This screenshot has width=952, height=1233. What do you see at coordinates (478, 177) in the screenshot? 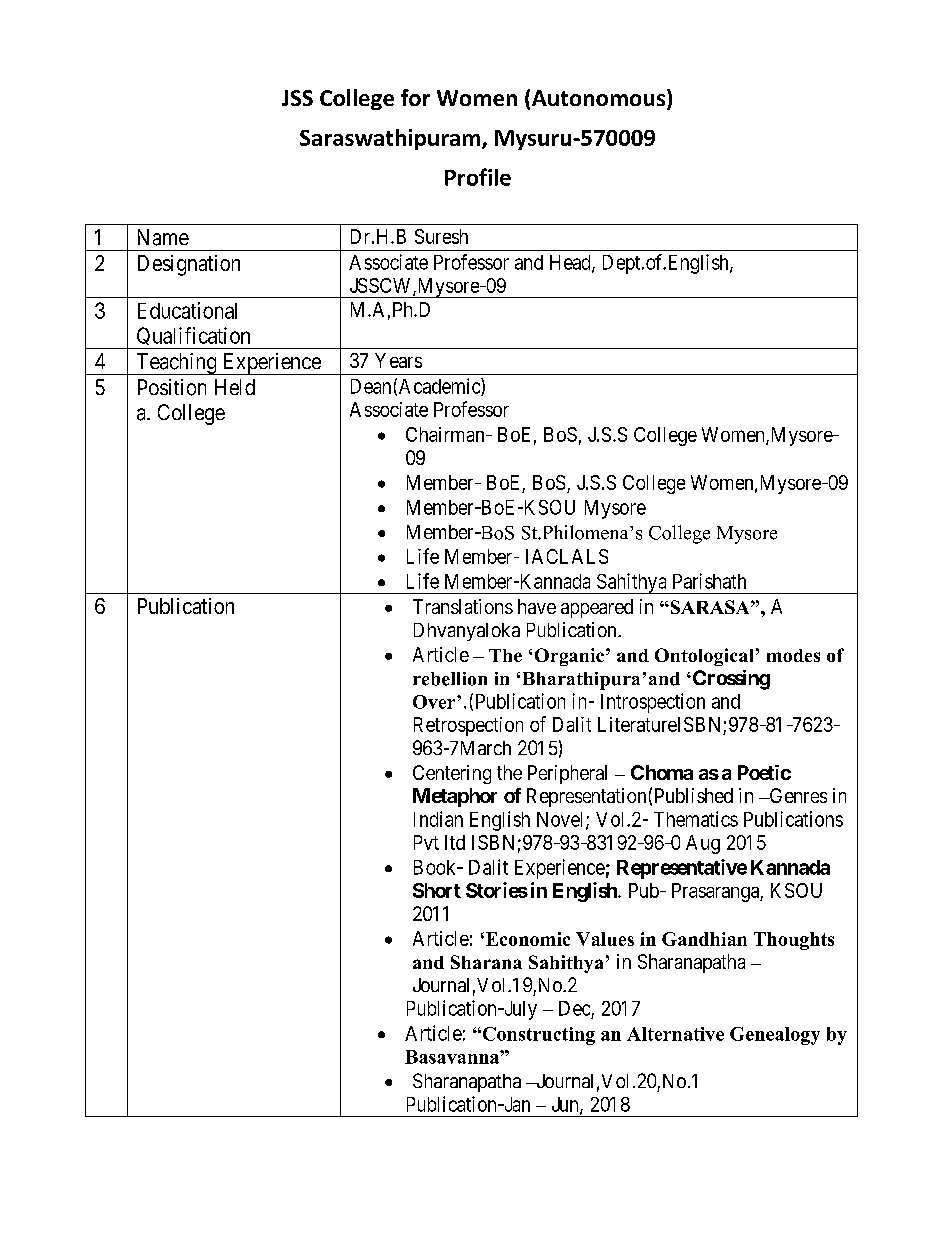
I see `Profile` at bounding box center [478, 177].
